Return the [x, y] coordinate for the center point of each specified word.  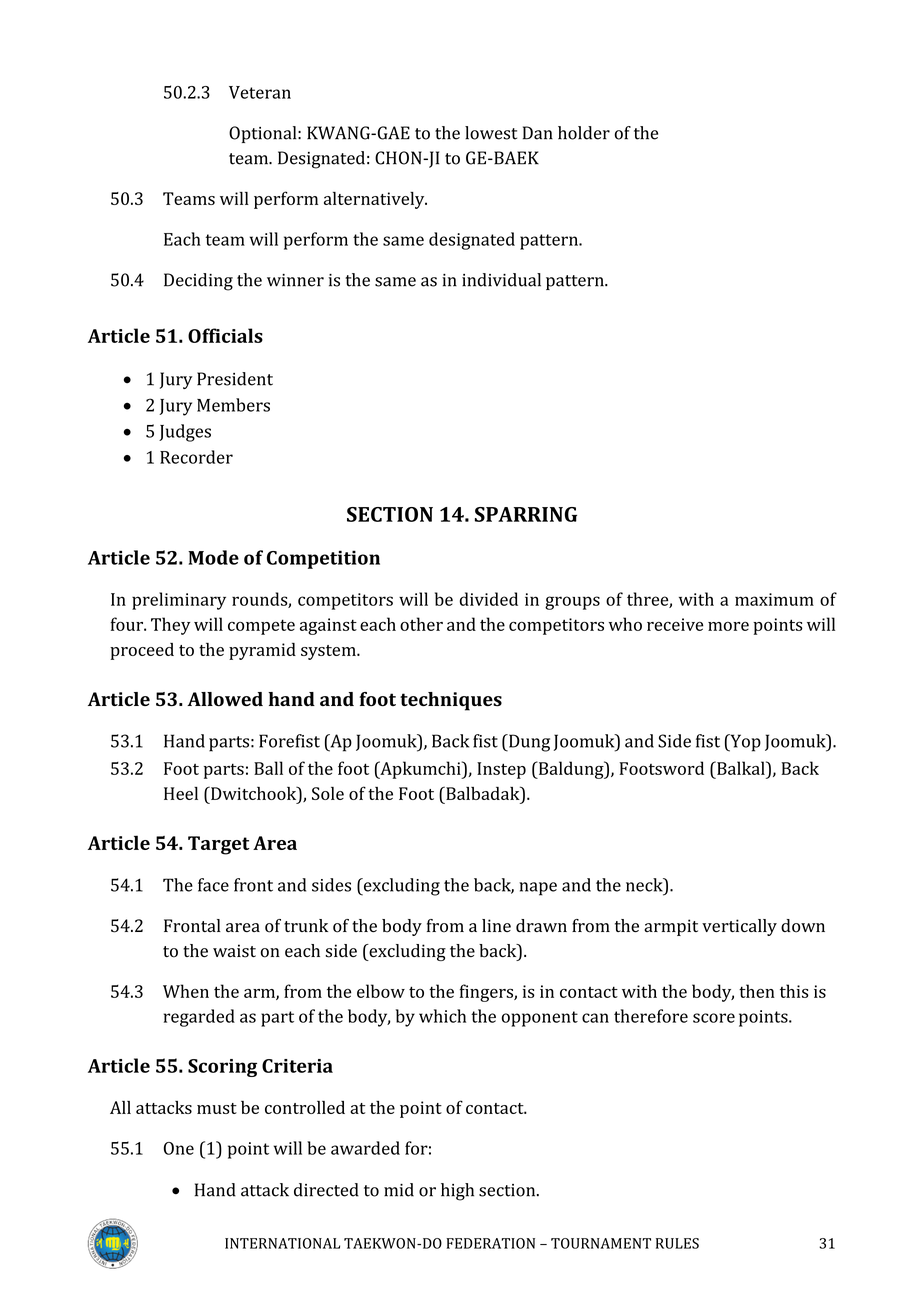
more [728, 626]
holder [584, 133]
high [457, 1192]
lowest [491, 133]
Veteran [260, 92]
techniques [451, 701]
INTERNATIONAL [282, 1243]
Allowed [225, 699]
